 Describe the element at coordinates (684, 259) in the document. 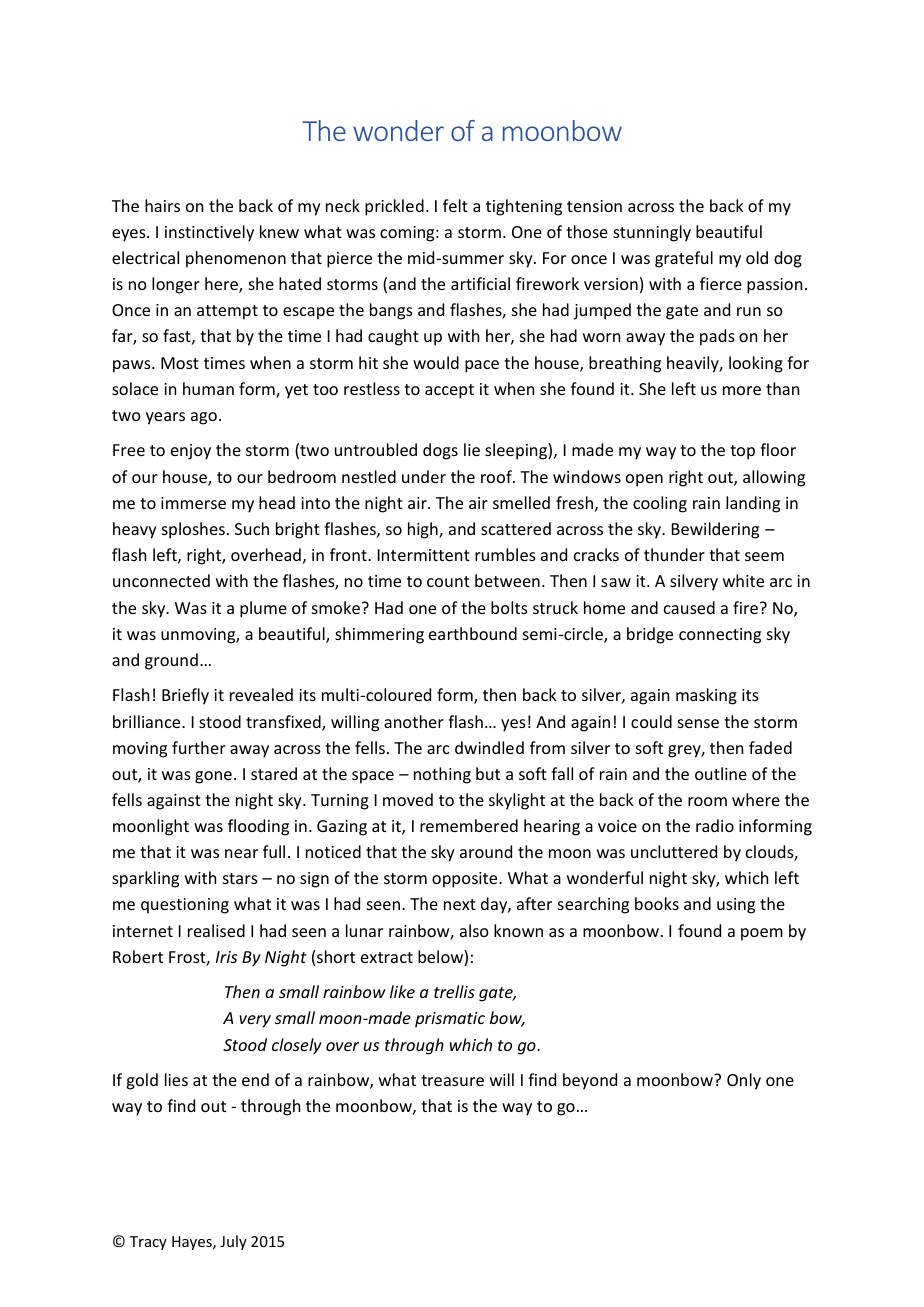

I see `grateful` at that location.
